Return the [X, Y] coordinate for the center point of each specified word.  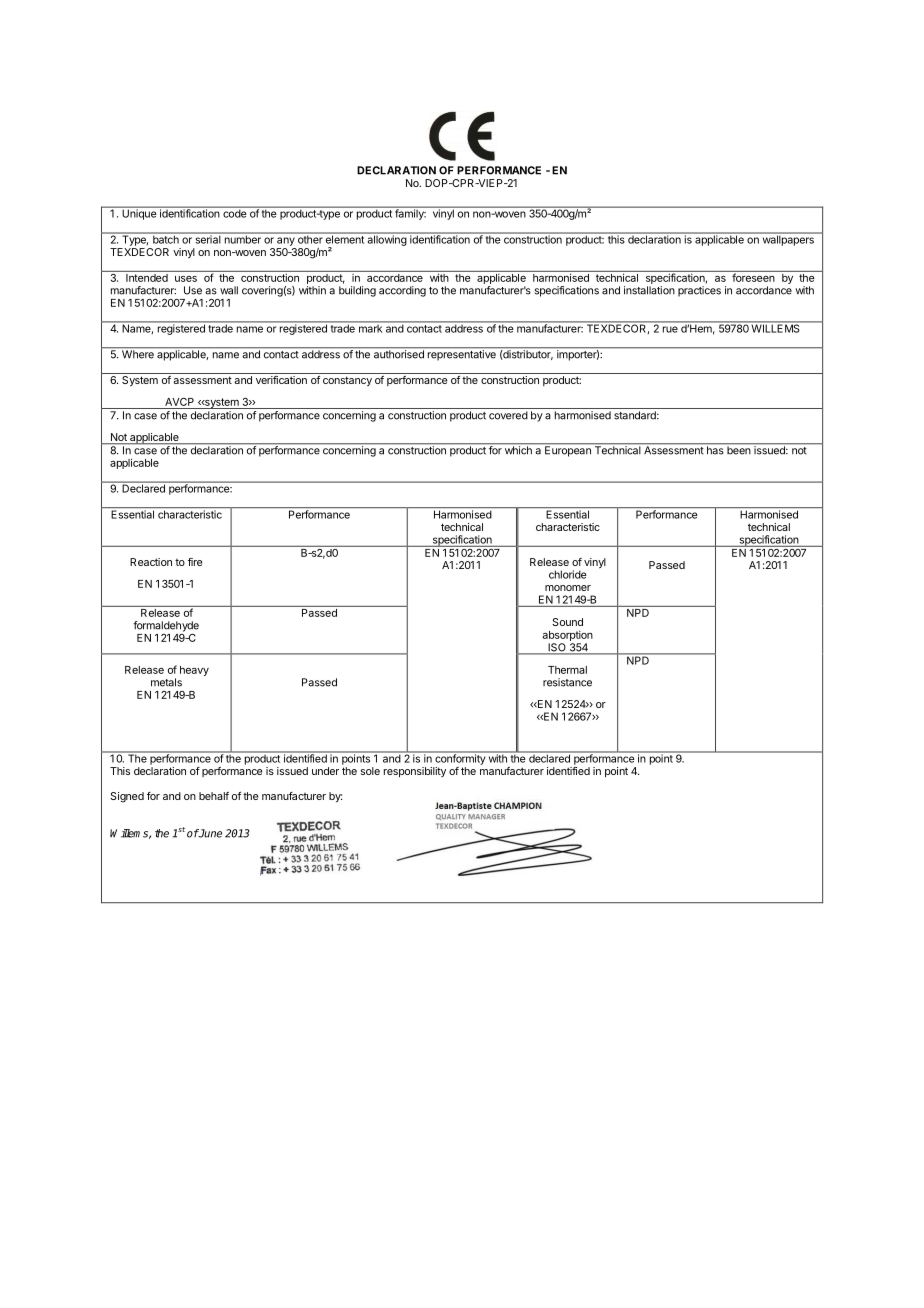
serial [208, 238]
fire [195, 562]
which [518, 449]
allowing [386, 239]
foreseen [753, 276]
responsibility [415, 772]
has [715, 449]
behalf [214, 796]
